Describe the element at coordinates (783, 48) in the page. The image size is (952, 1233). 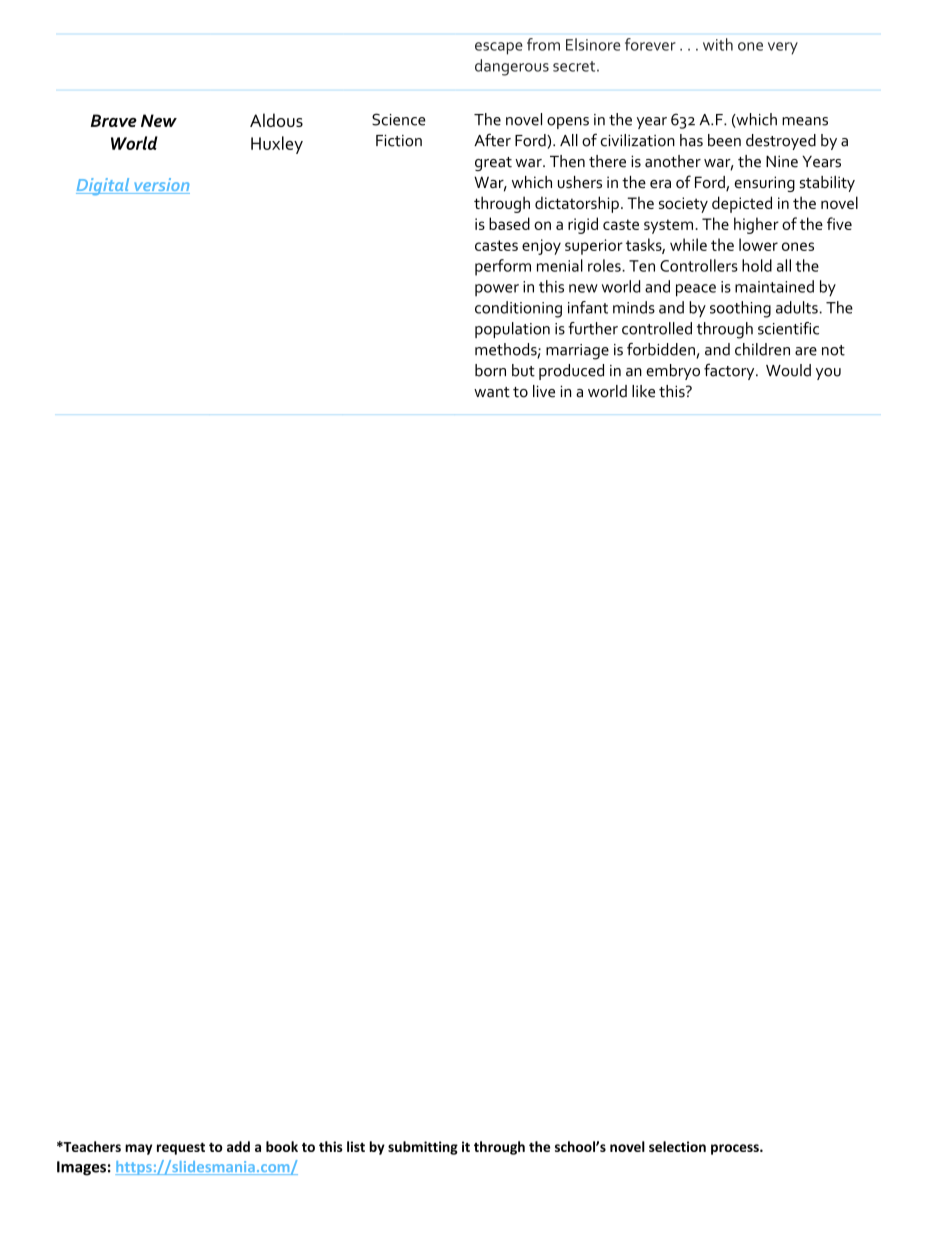
I see `very` at that location.
